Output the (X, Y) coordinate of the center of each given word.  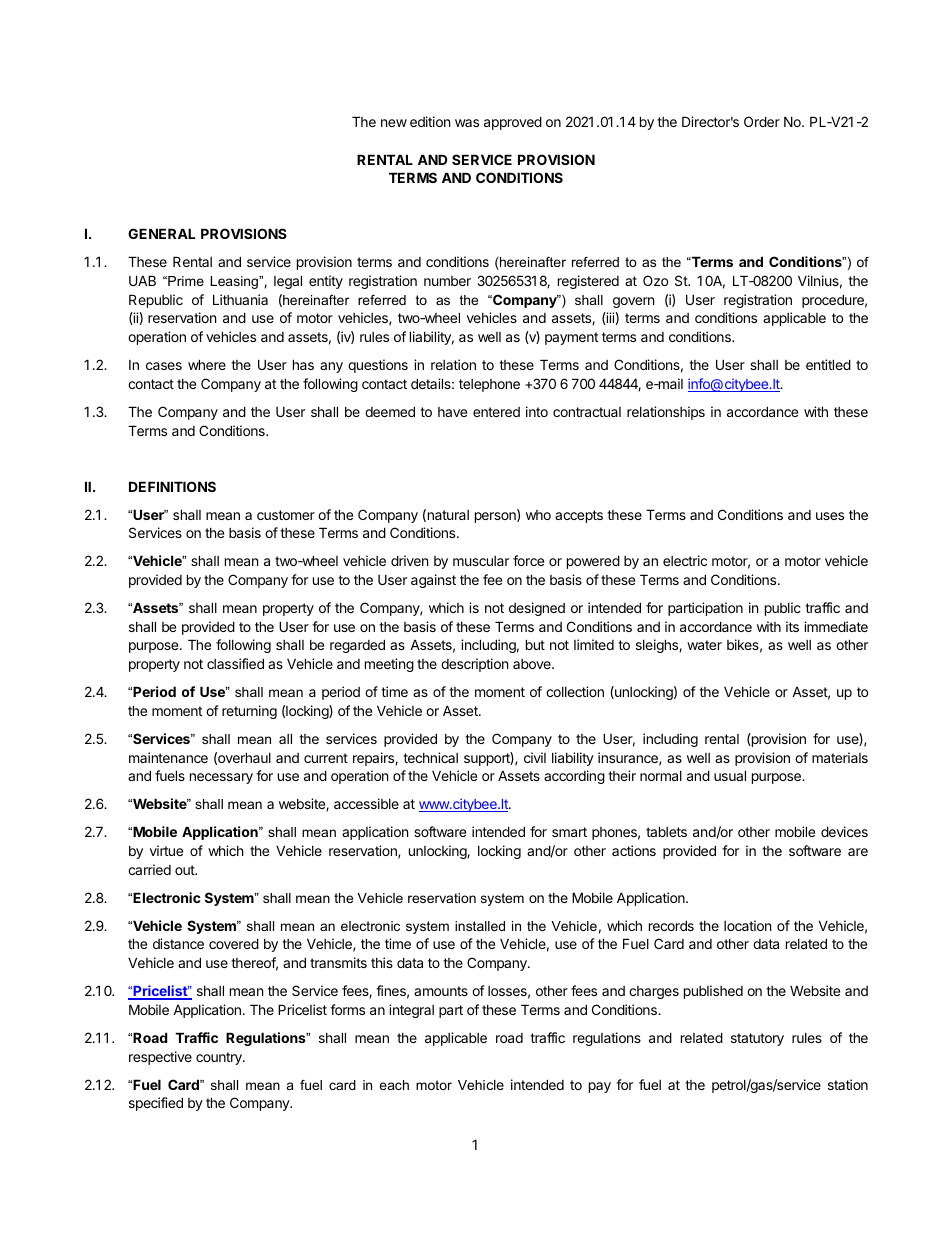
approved (513, 123)
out (185, 870)
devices (844, 831)
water (704, 645)
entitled (828, 364)
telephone (489, 385)
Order (762, 121)
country (220, 1058)
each (394, 1085)
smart (569, 832)
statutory (757, 1039)
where (207, 364)
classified (235, 663)
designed (537, 609)
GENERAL (161, 233)
